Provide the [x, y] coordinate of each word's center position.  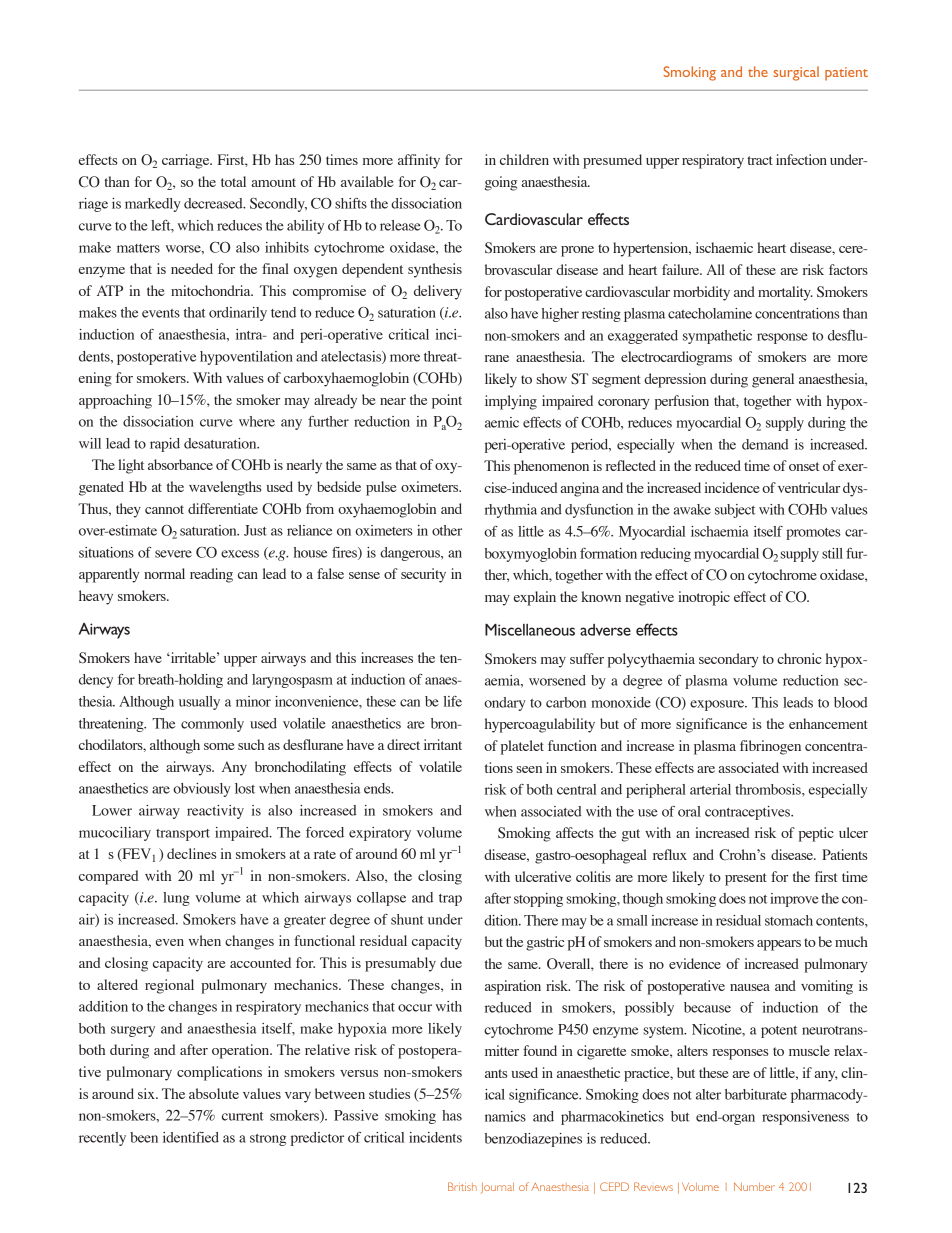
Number [754, 1187]
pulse [381, 488]
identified [191, 1137]
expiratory [380, 834]
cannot [164, 509]
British [462, 1186]
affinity [419, 161]
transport [183, 835]
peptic [816, 834]
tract [760, 160]
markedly [152, 205]
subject [735, 511]
